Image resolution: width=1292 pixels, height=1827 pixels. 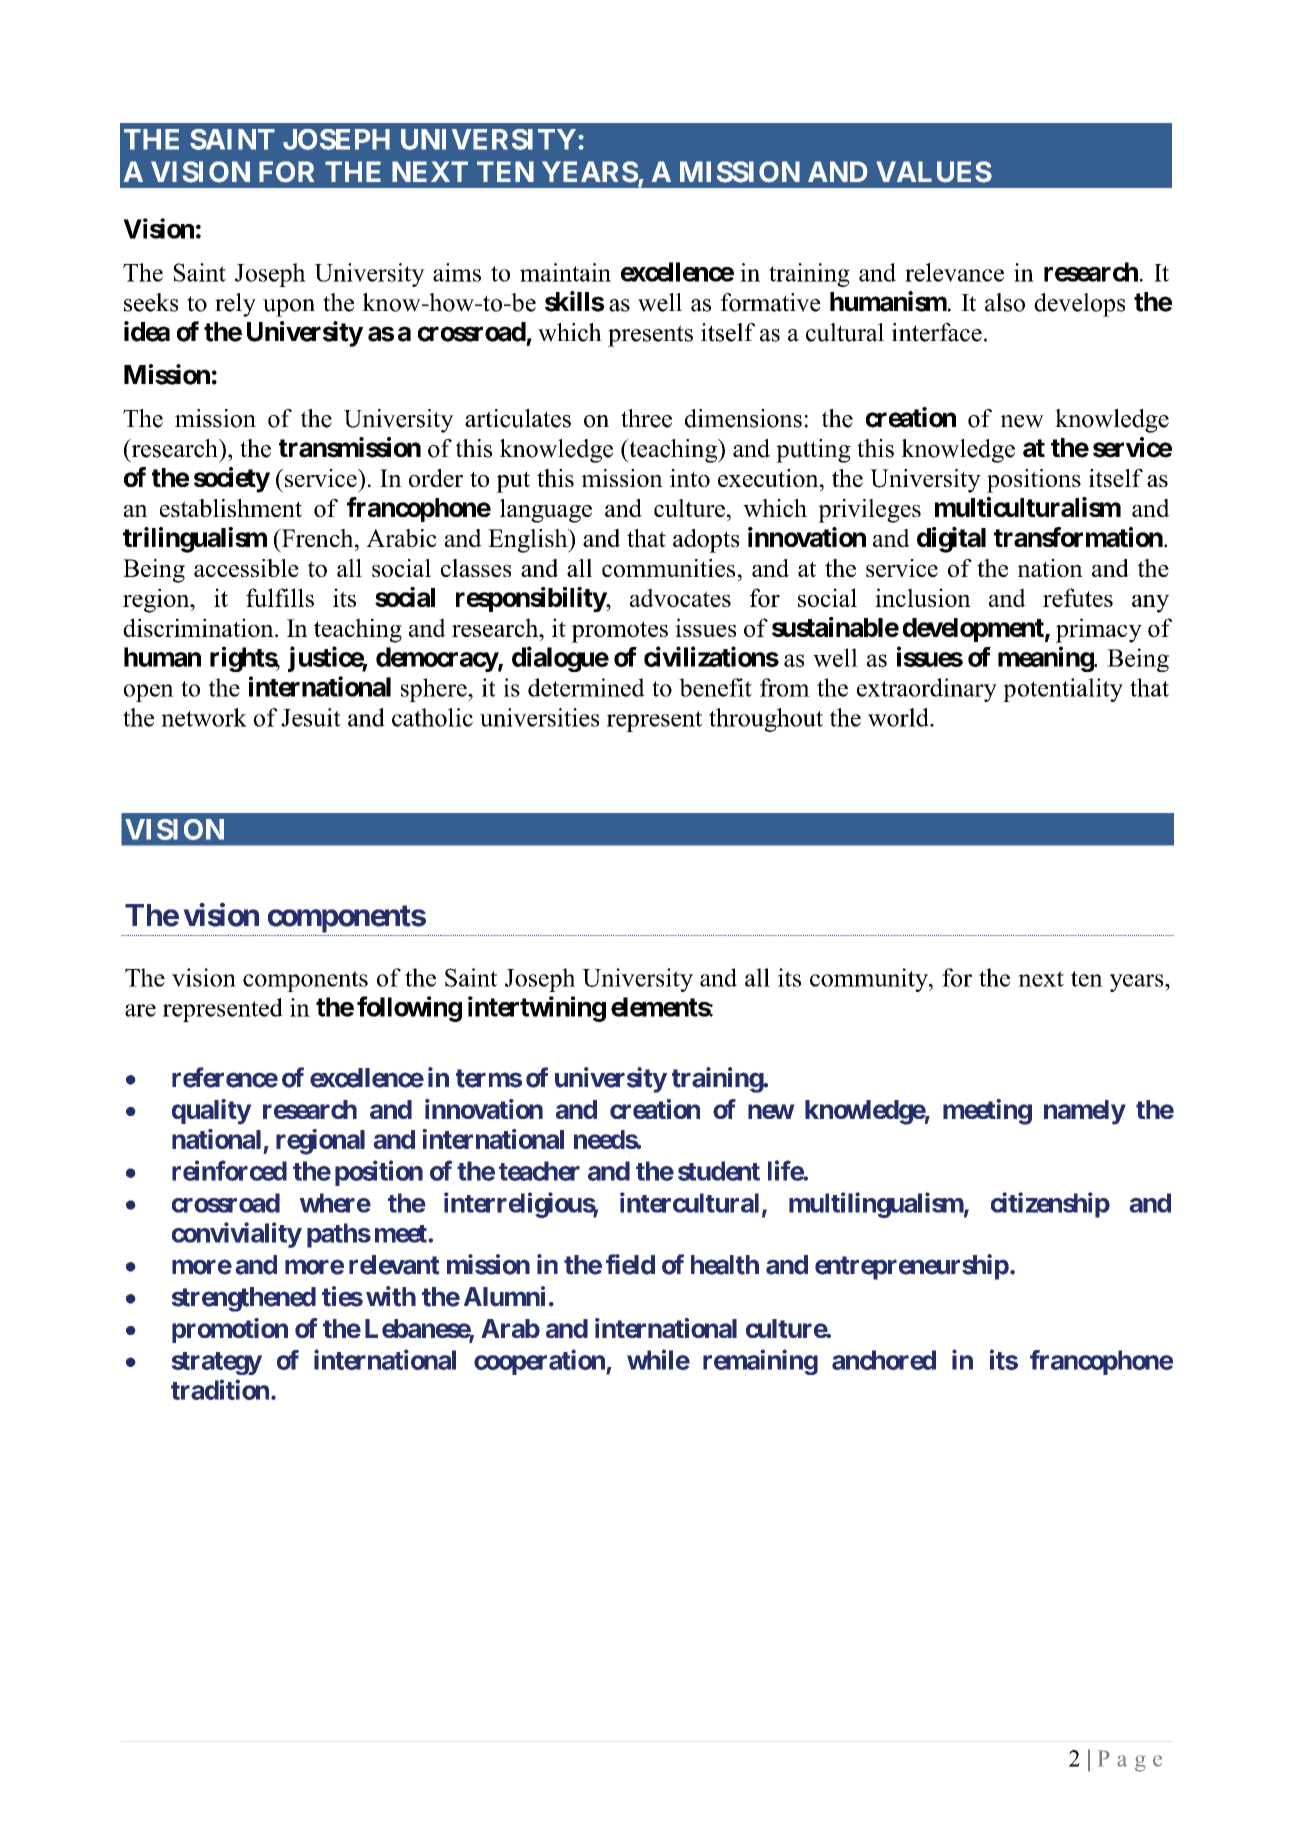 What do you see at coordinates (540, 1362) in the image?
I see `cooperation` at bounding box center [540, 1362].
